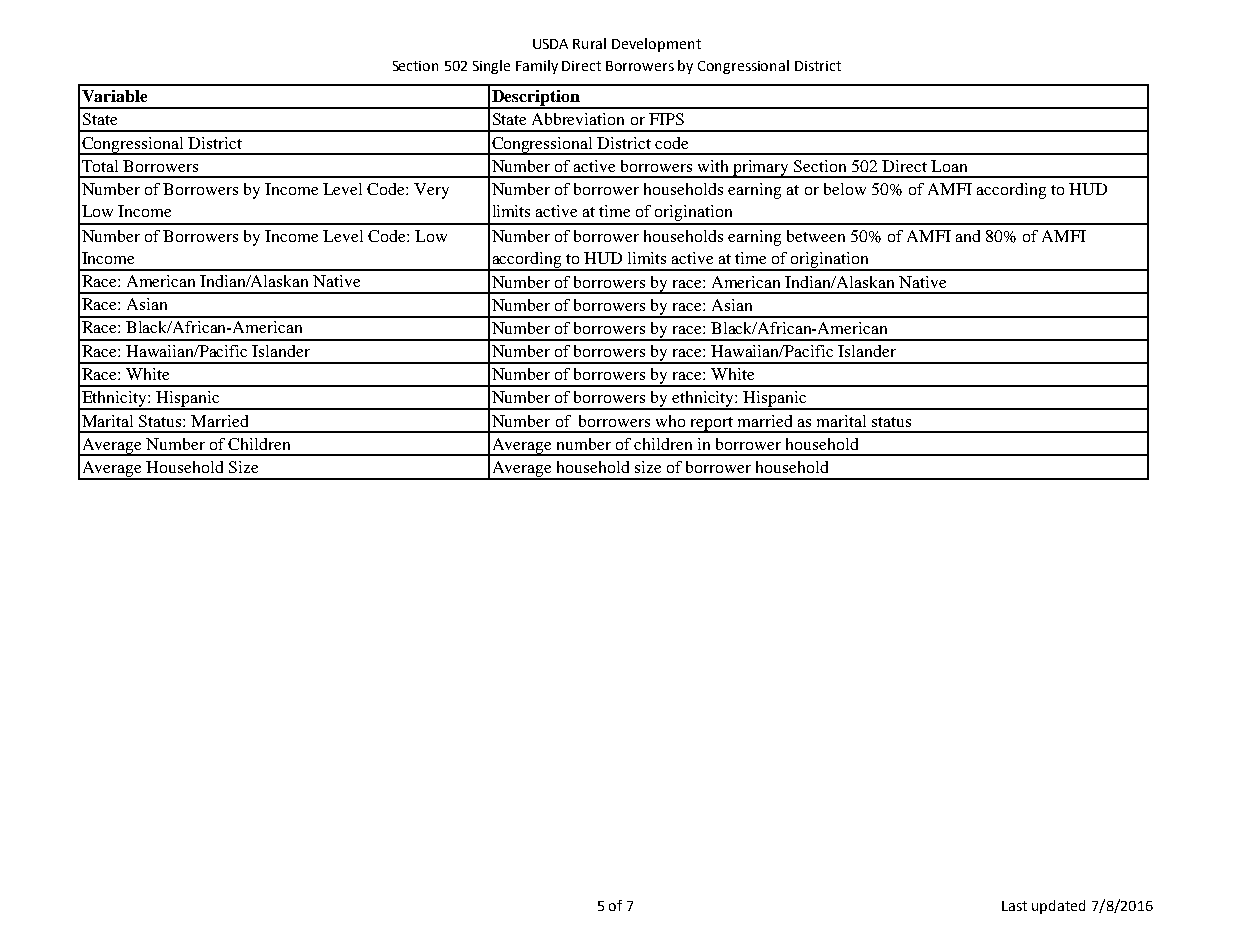  I want to click on Variable, so click(114, 96).
